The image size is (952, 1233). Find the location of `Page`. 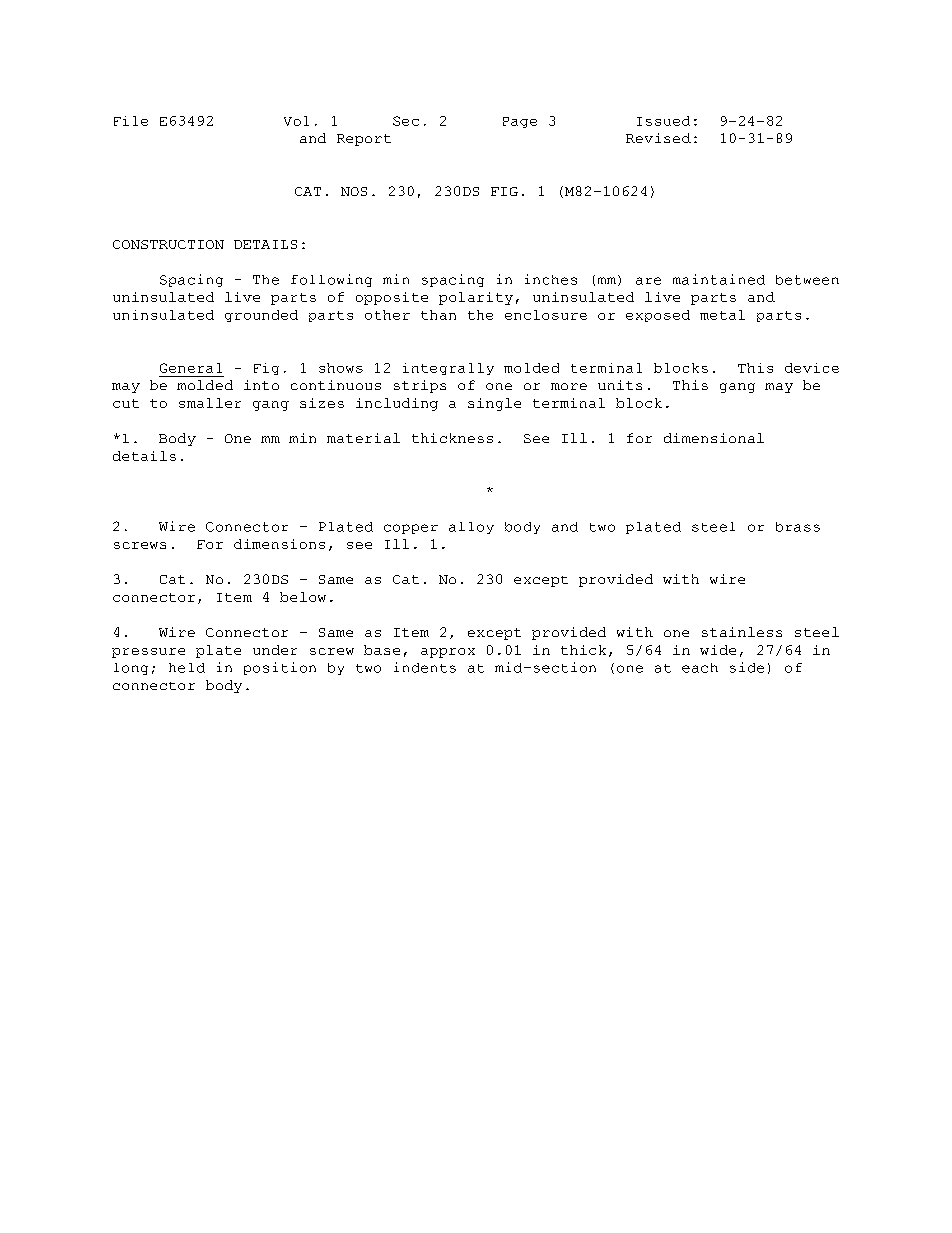

Page is located at coordinates (520, 122).
